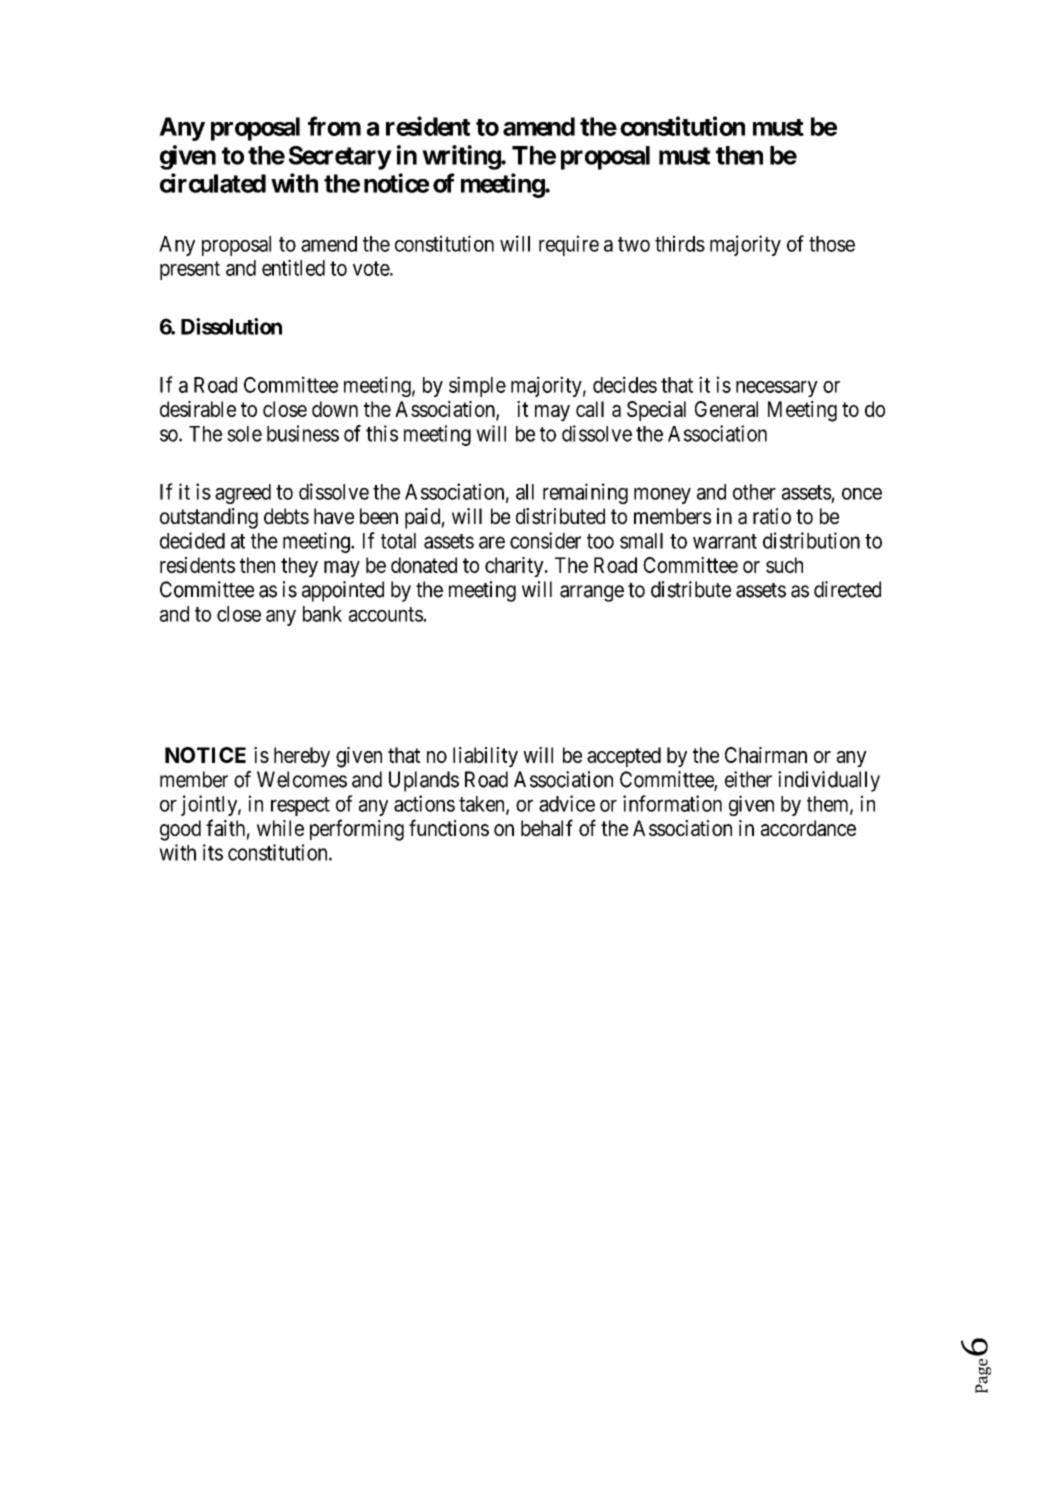  Describe the element at coordinates (477, 386) in the screenshot. I see `simple` at that location.
